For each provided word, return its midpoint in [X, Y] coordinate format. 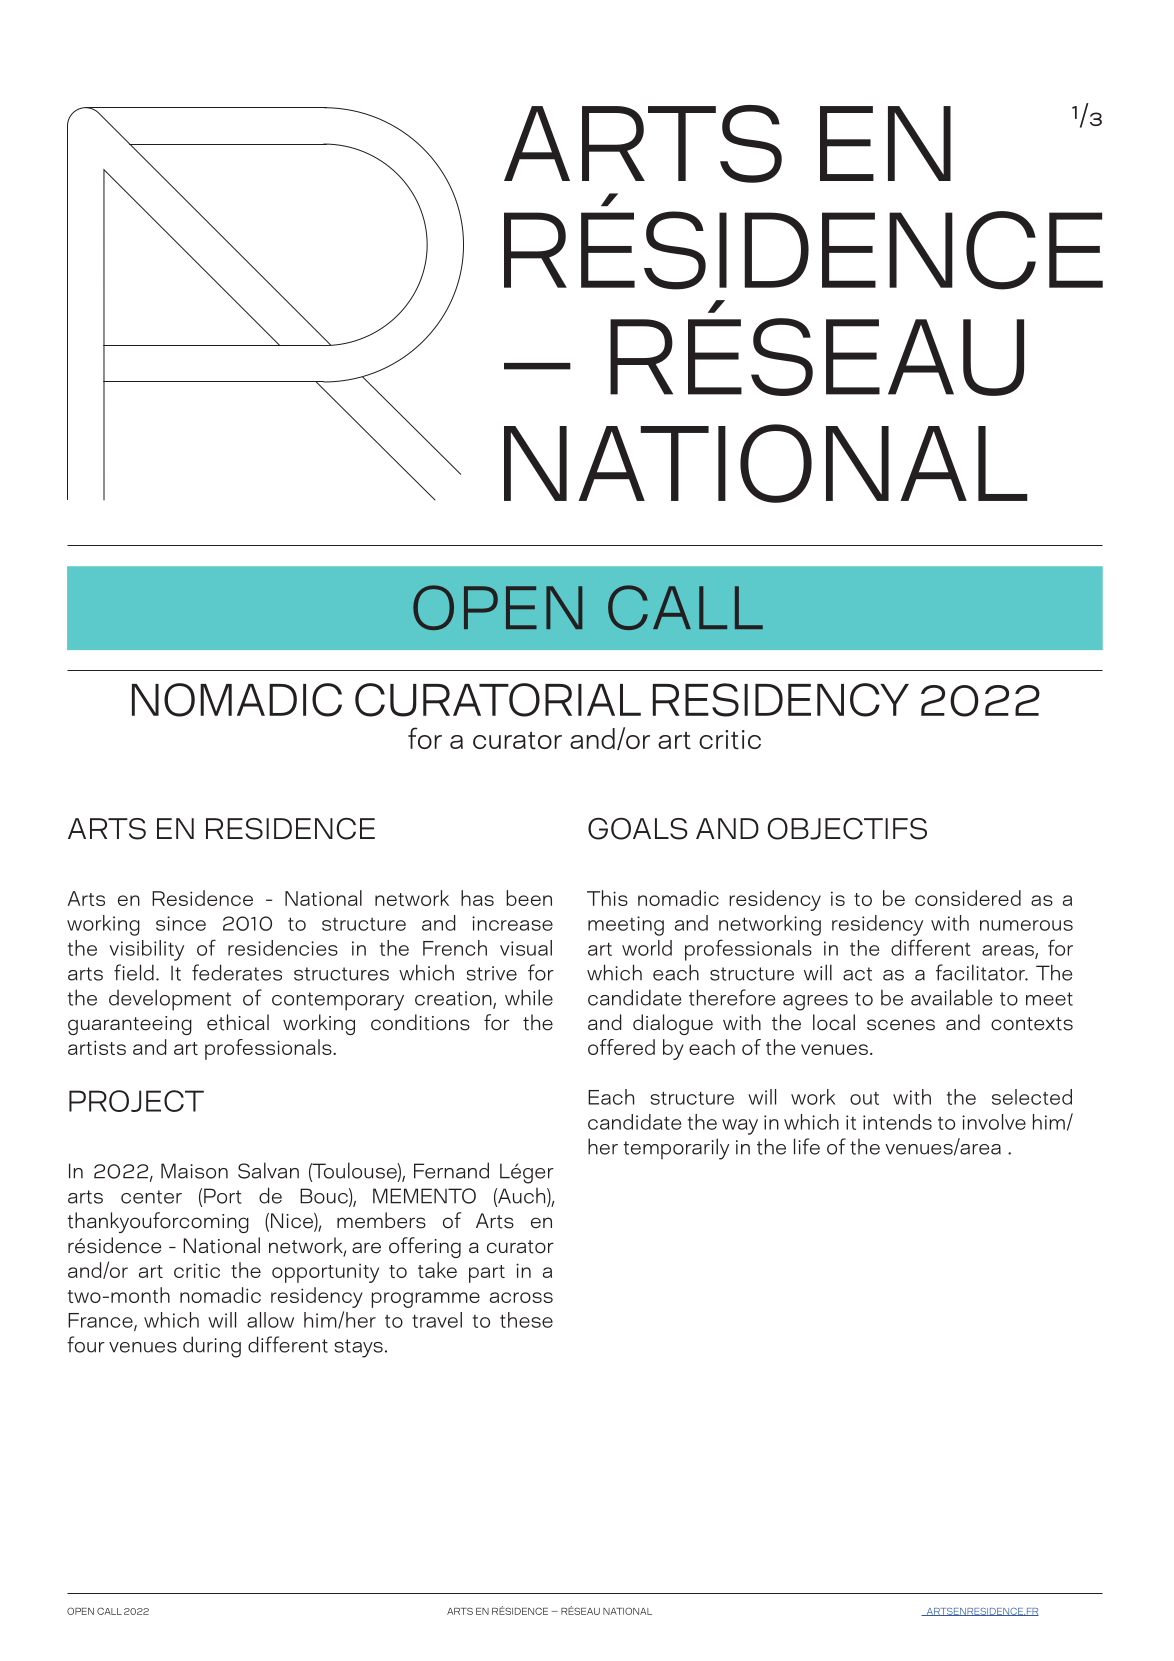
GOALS [638, 828]
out [864, 1098]
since [181, 923]
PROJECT [136, 1101]
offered [621, 1047]
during [212, 1347]
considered [968, 898]
